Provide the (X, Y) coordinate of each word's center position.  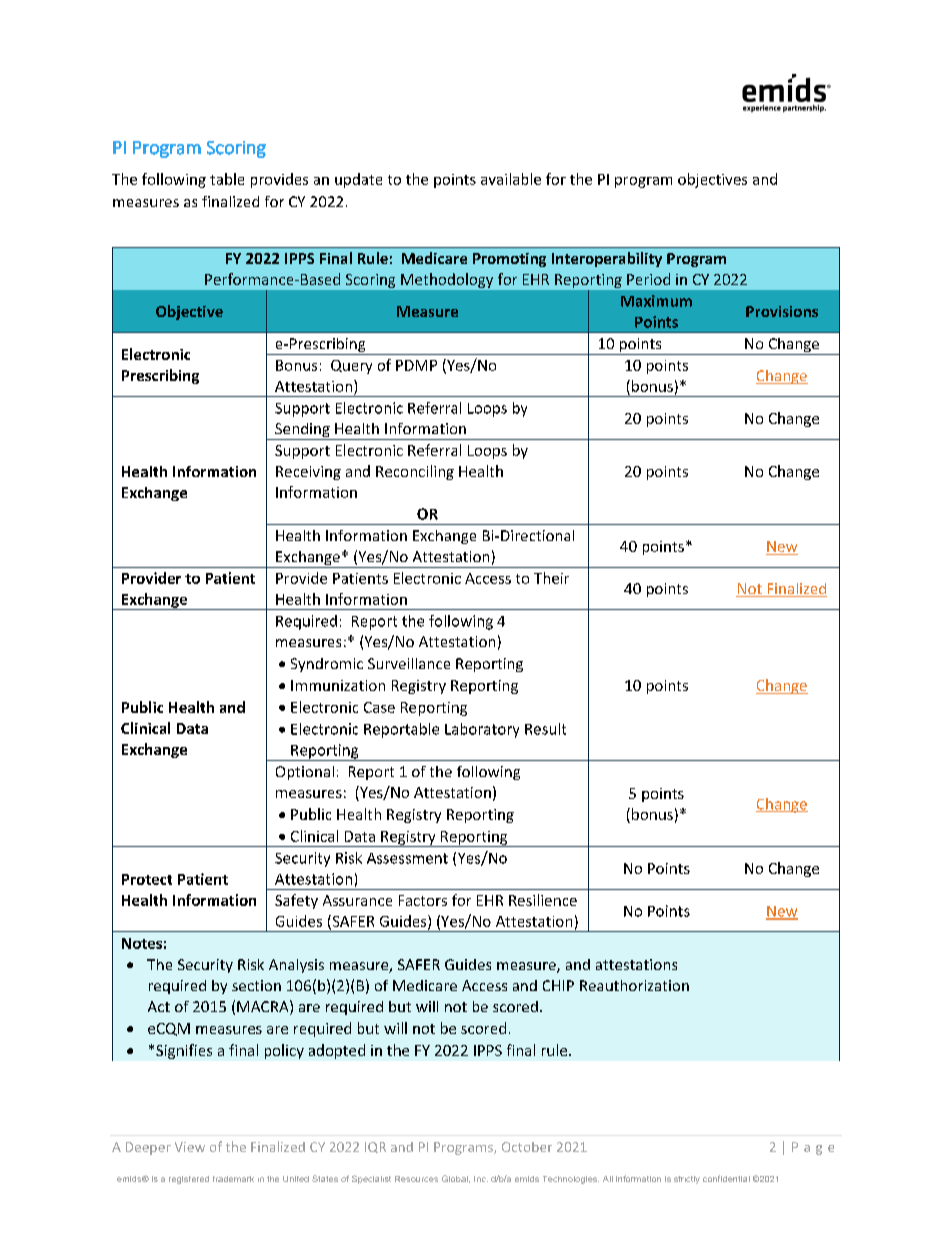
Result (545, 729)
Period (648, 279)
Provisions (782, 311)
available (511, 179)
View (190, 1147)
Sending (302, 431)
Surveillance (409, 663)
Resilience (543, 900)
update (358, 180)
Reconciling (415, 472)
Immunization (338, 685)
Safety (296, 901)
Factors (423, 900)
